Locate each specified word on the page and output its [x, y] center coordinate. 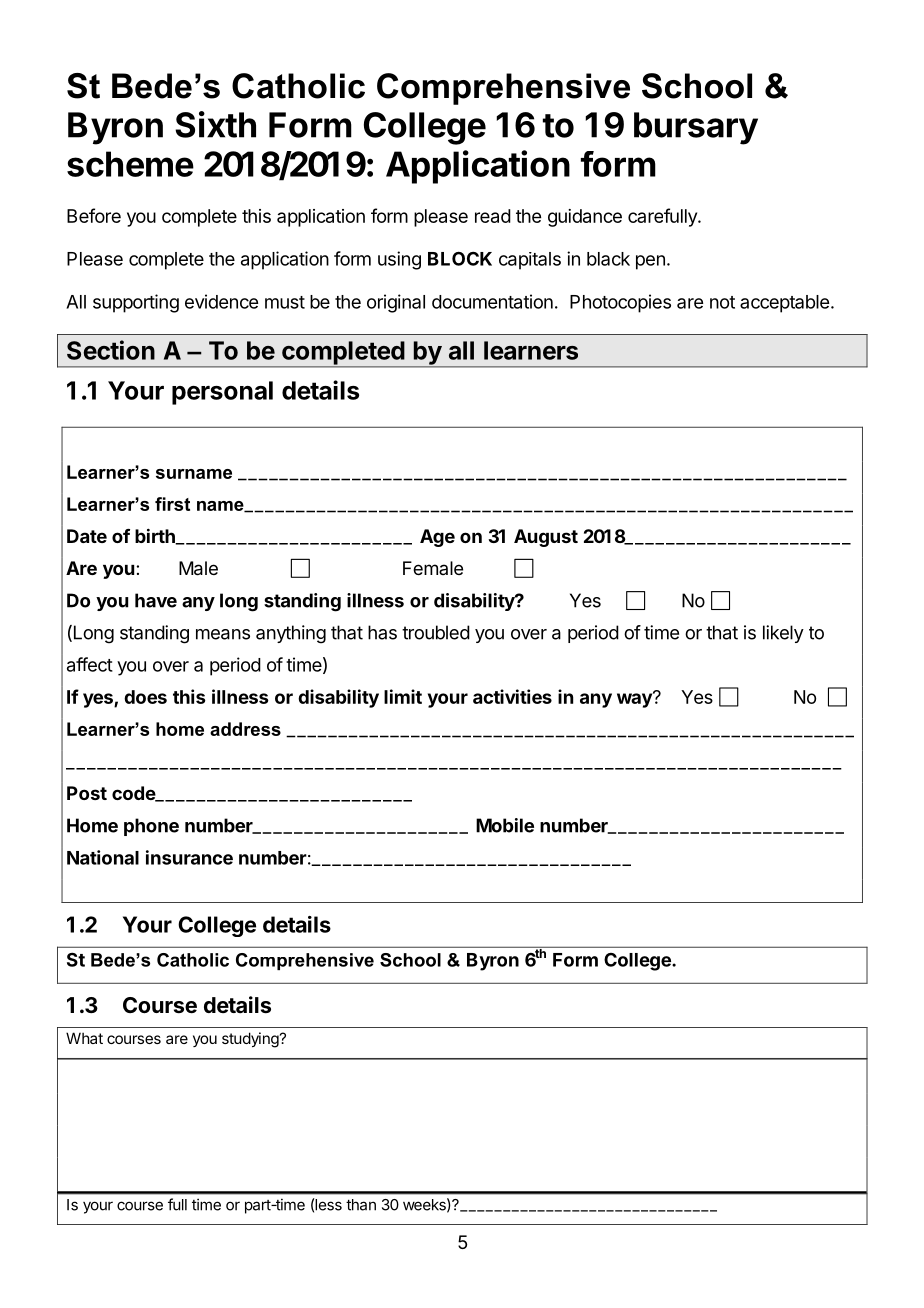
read [493, 216]
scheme [130, 164]
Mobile [505, 825]
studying [251, 1040]
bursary [696, 128]
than [361, 1205]
